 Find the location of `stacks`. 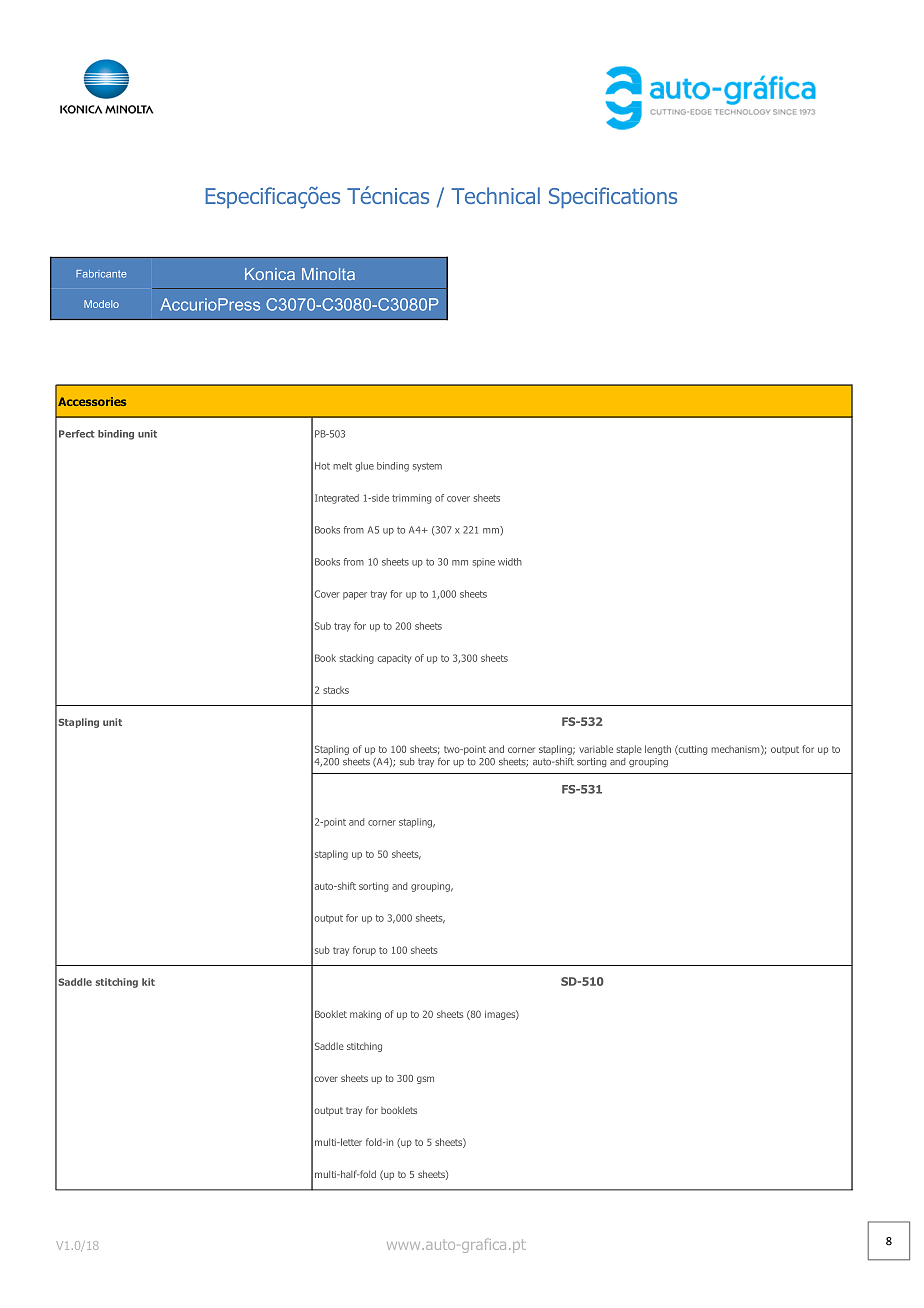

stacks is located at coordinates (336, 690).
